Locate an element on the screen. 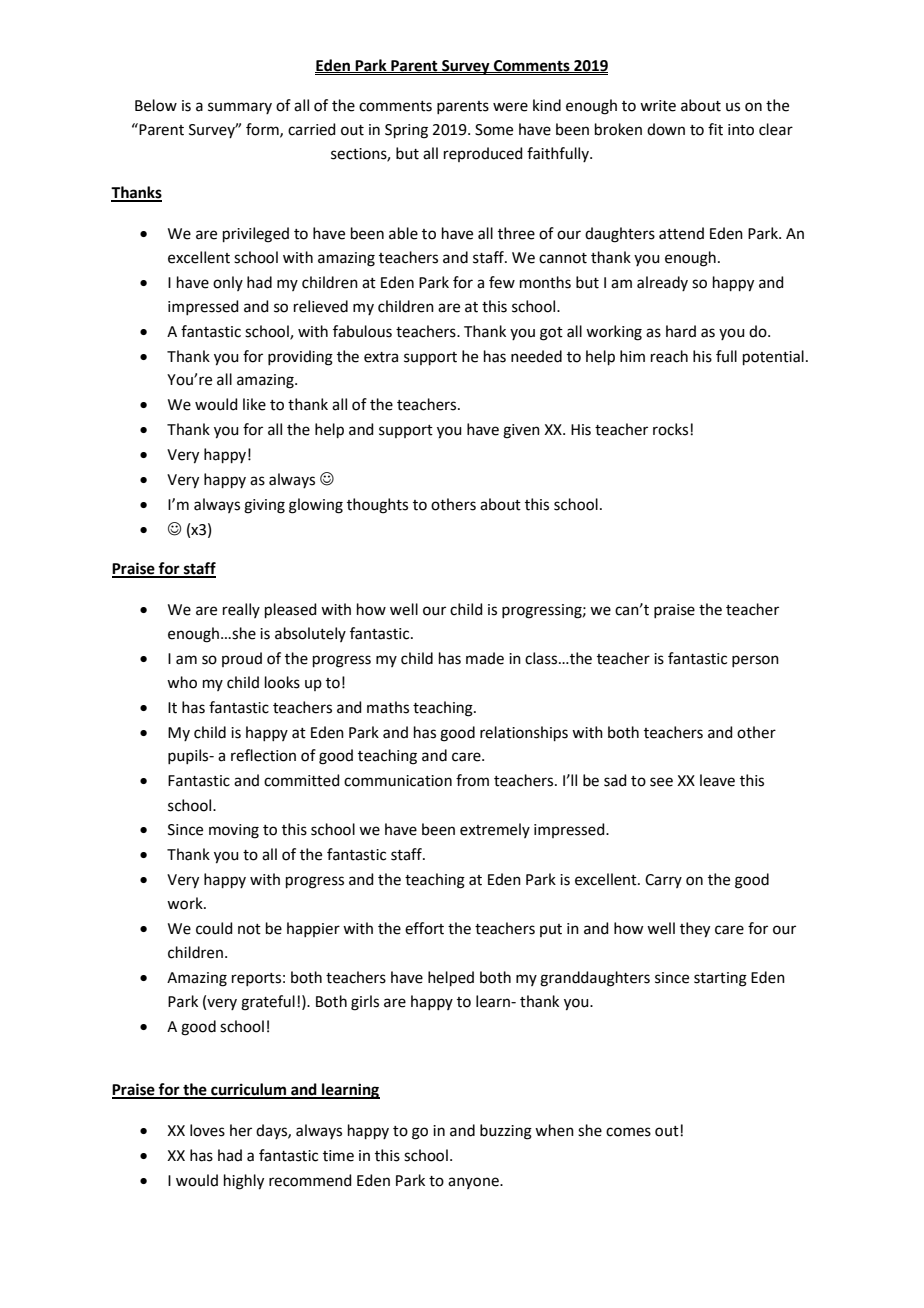 This screenshot has height=1308, width=924. comes is located at coordinates (628, 1132).
